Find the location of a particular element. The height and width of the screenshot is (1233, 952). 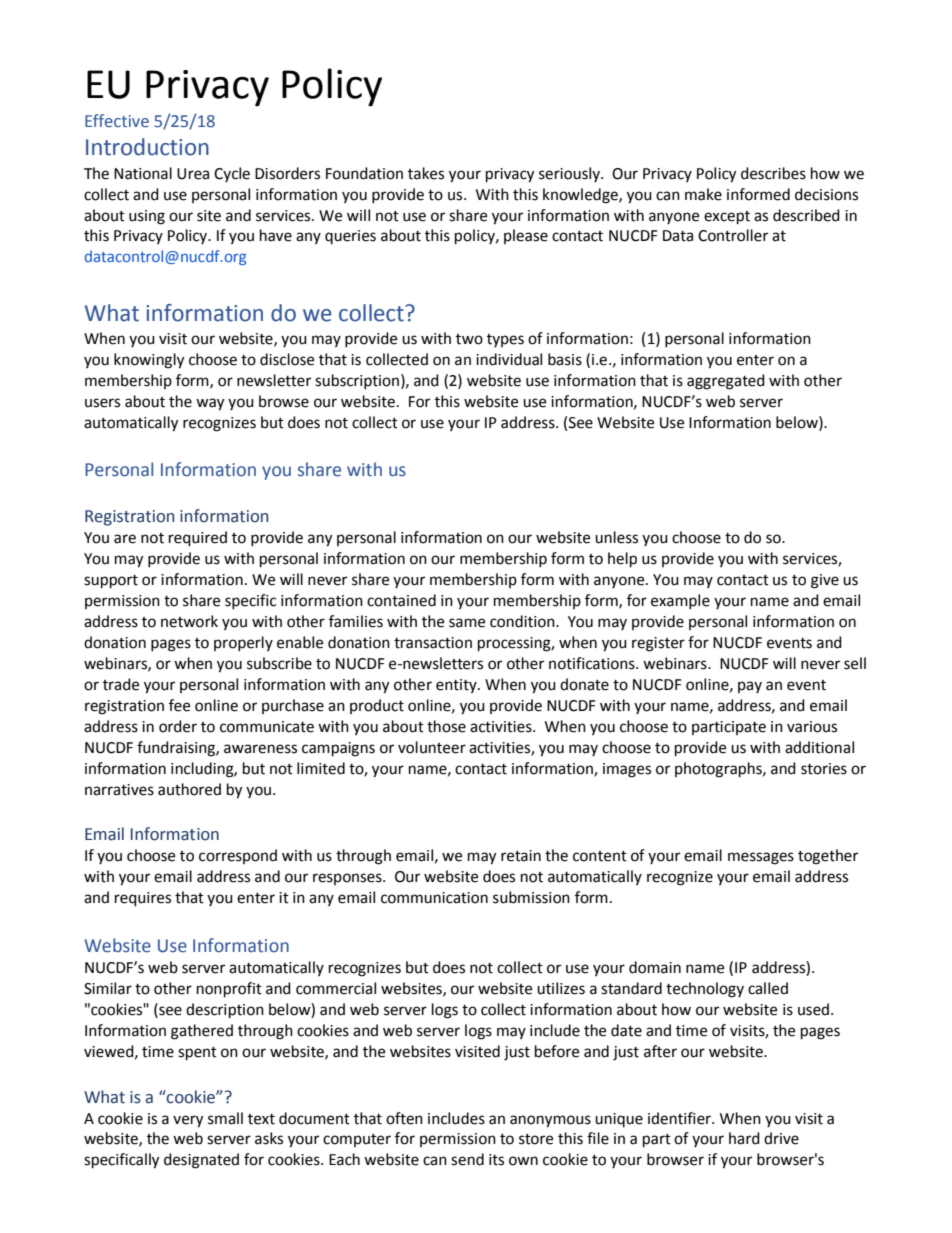

Urea is located at coordinates (193, 174).
